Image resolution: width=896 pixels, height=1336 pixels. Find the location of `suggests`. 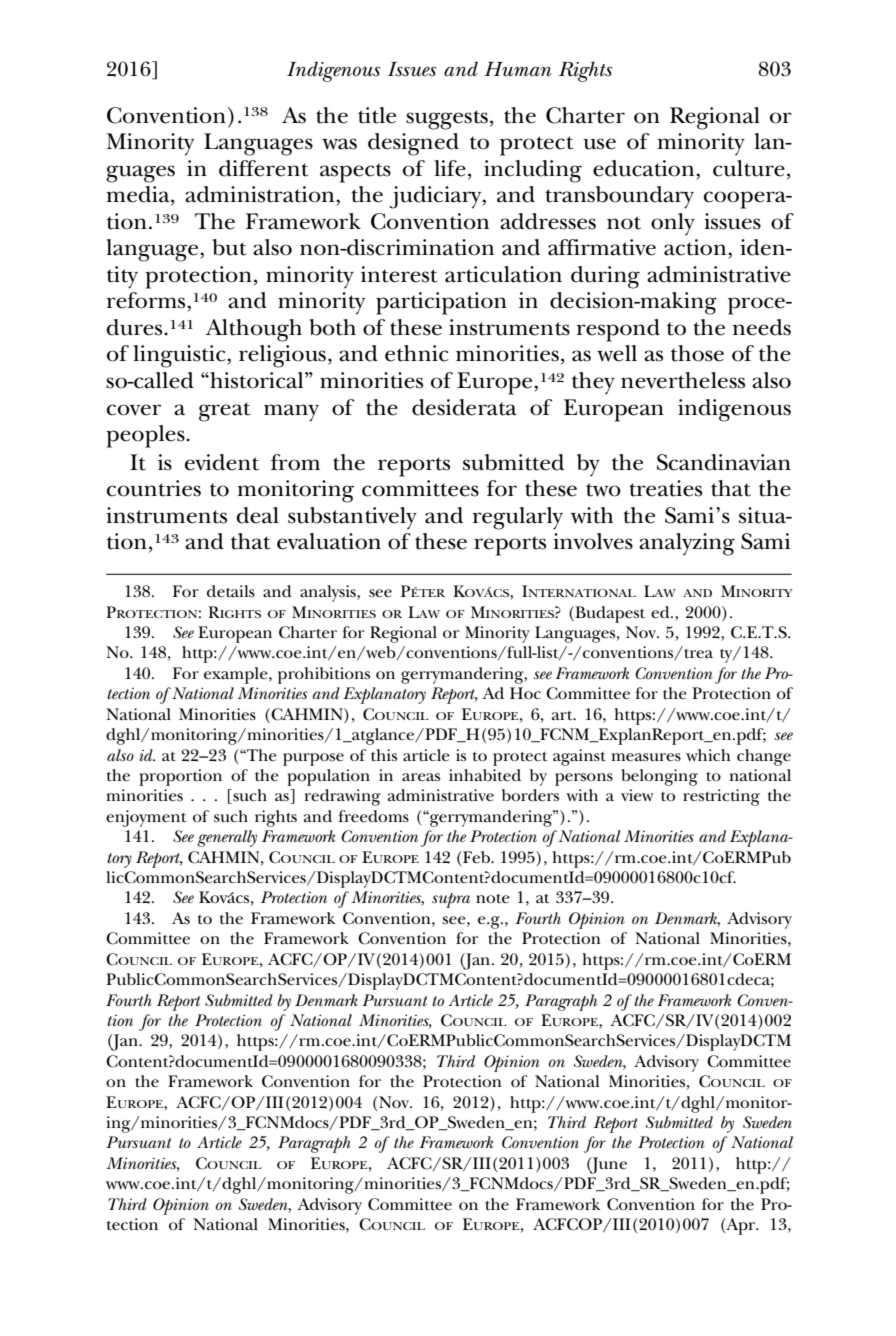

suggests is located at coordinates (447, 120).
